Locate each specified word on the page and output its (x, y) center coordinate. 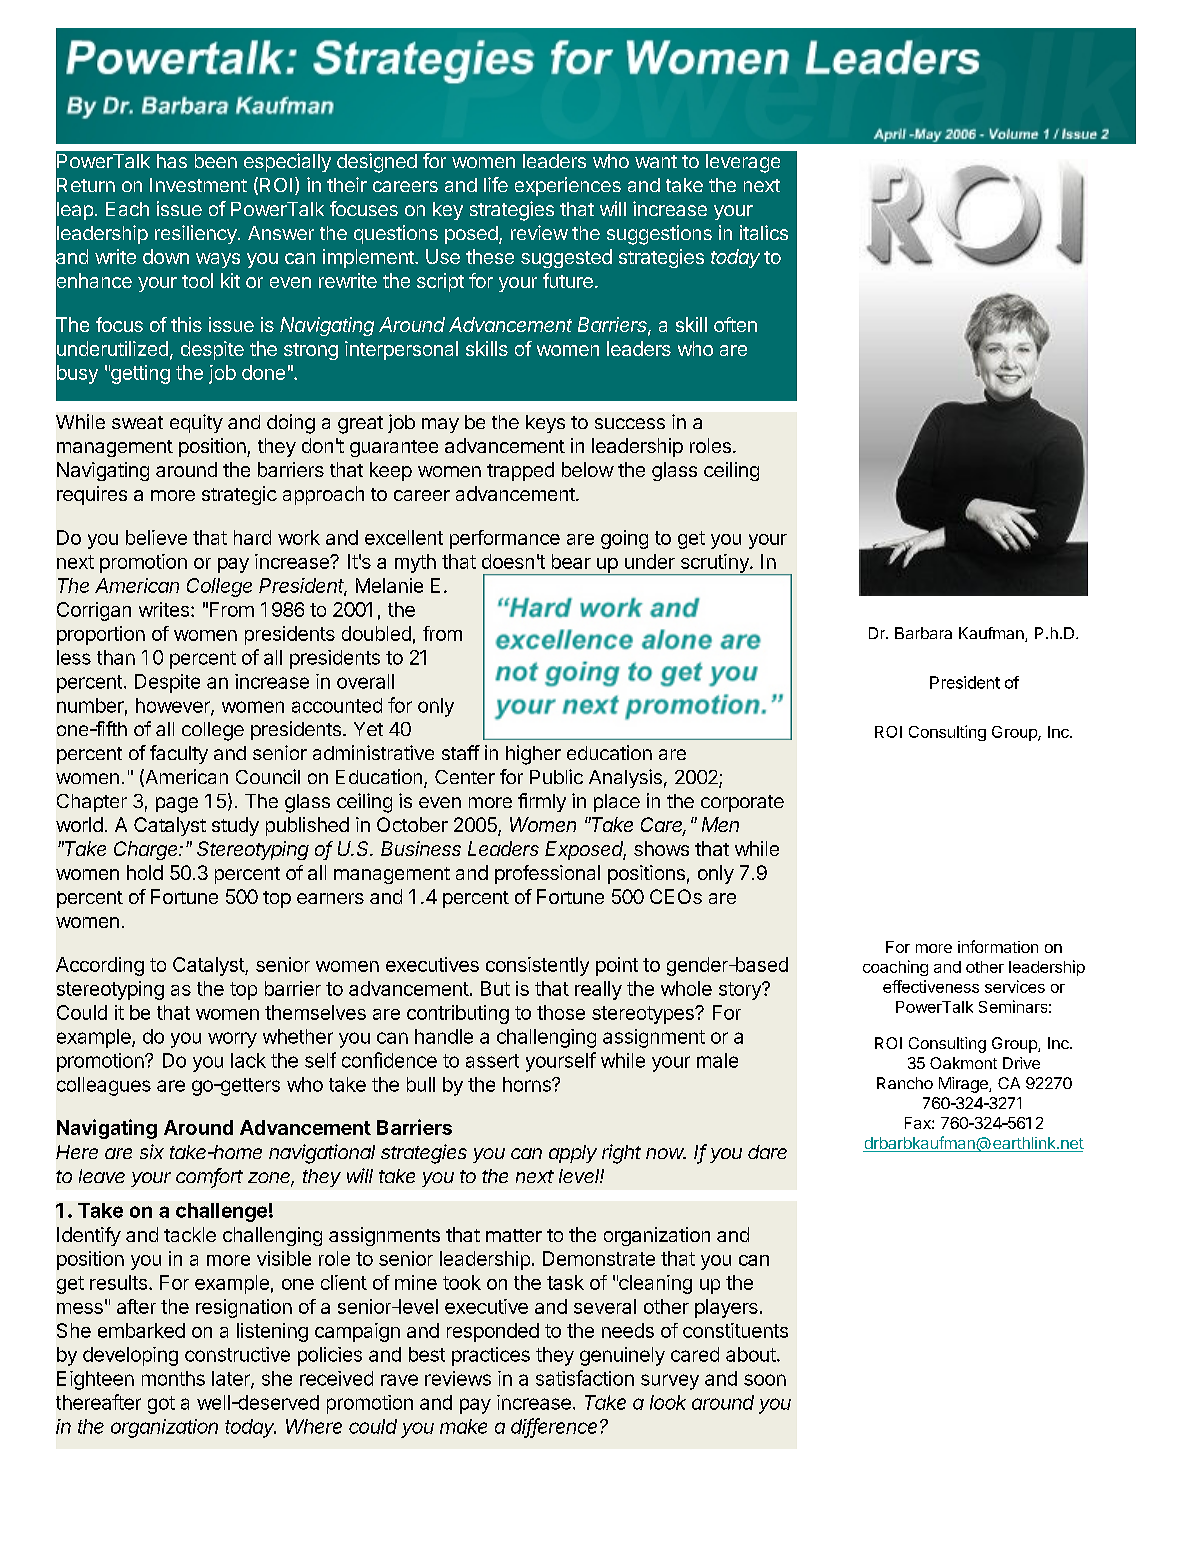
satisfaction (585, 1378)
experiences (568, 186)
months (173, 1378)
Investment (198, 185)
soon (765, 1380)
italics (764, 232)
